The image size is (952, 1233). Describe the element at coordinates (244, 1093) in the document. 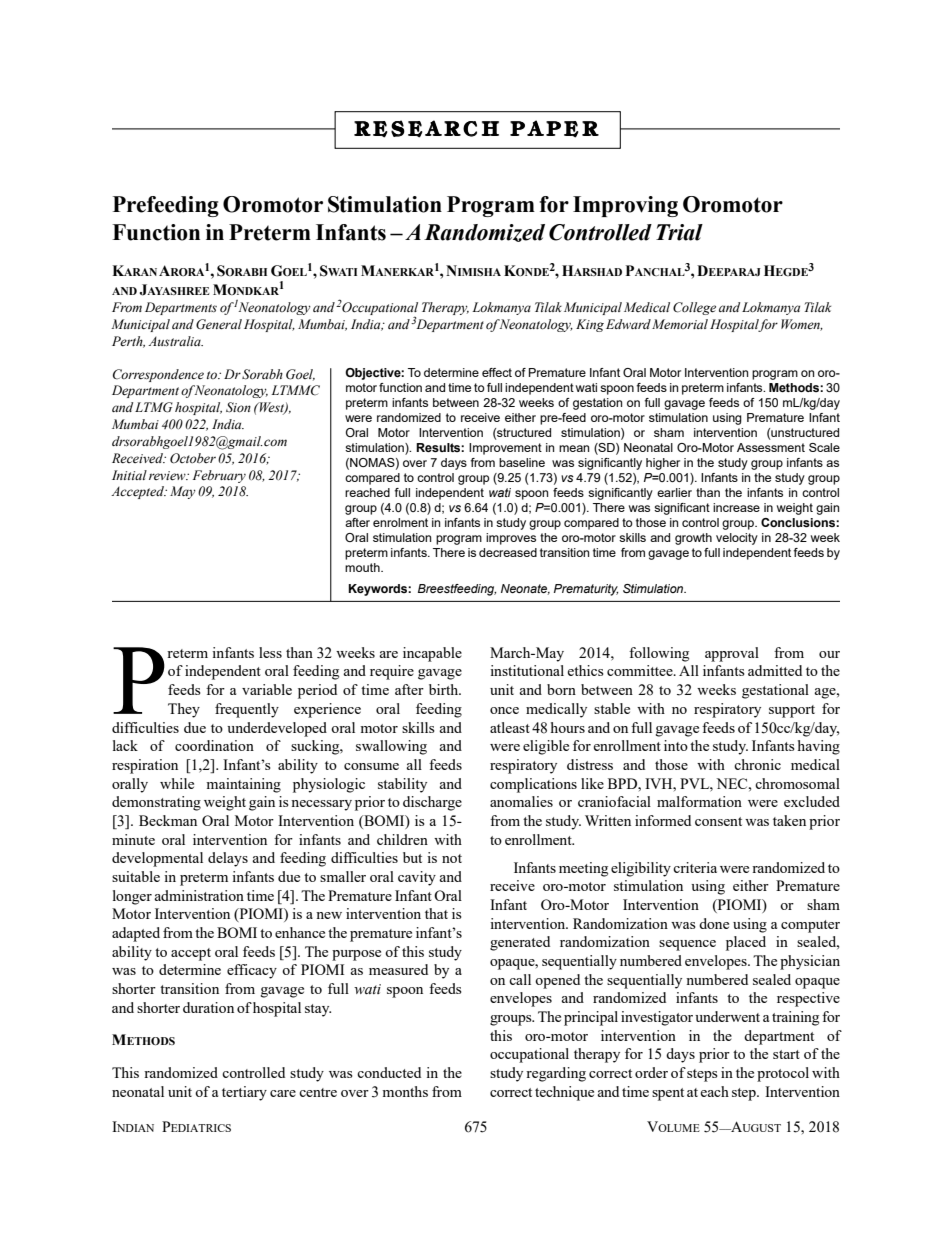

I see `tertiary` at that location.
